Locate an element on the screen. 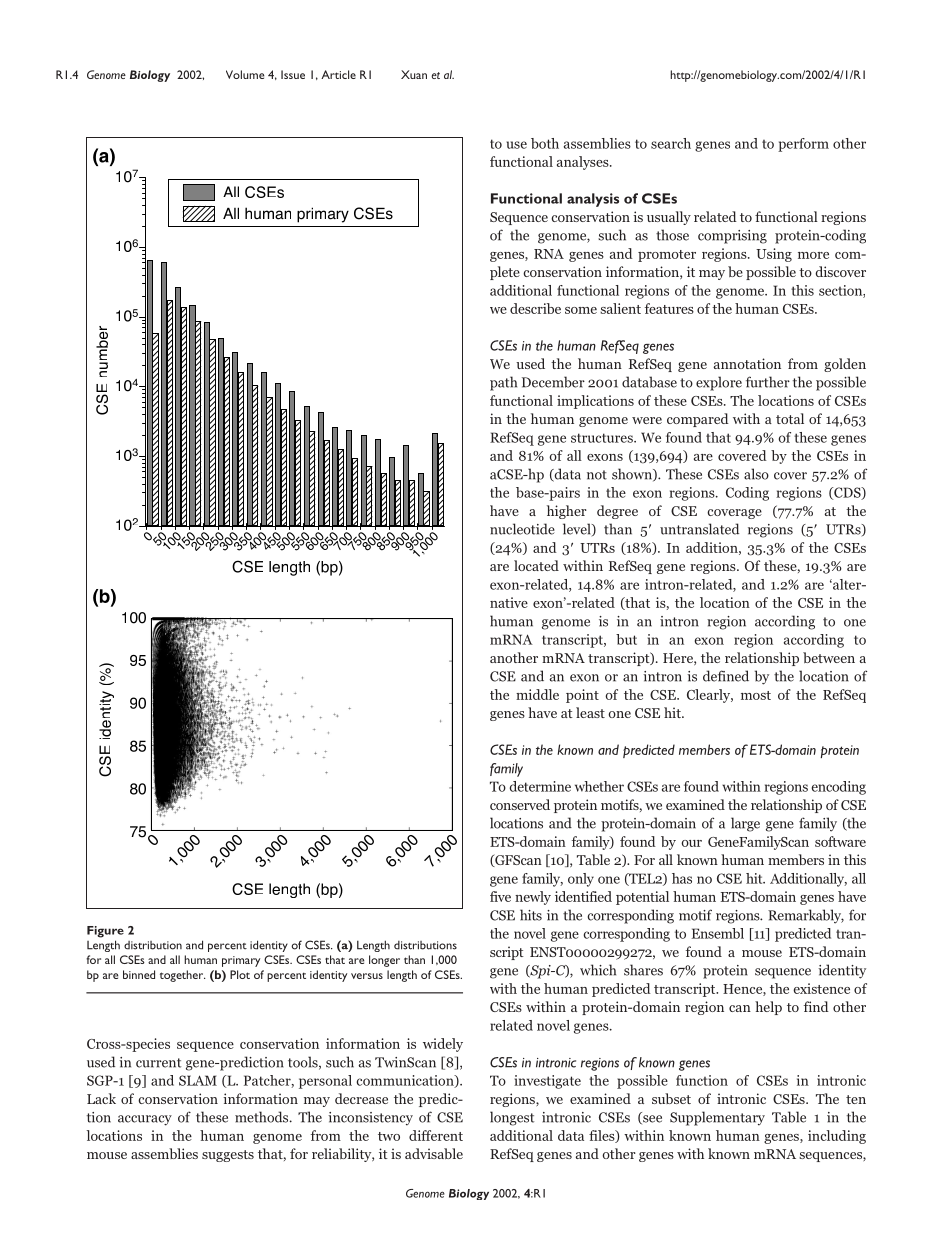  perform is located at coordinates (803, 145).
